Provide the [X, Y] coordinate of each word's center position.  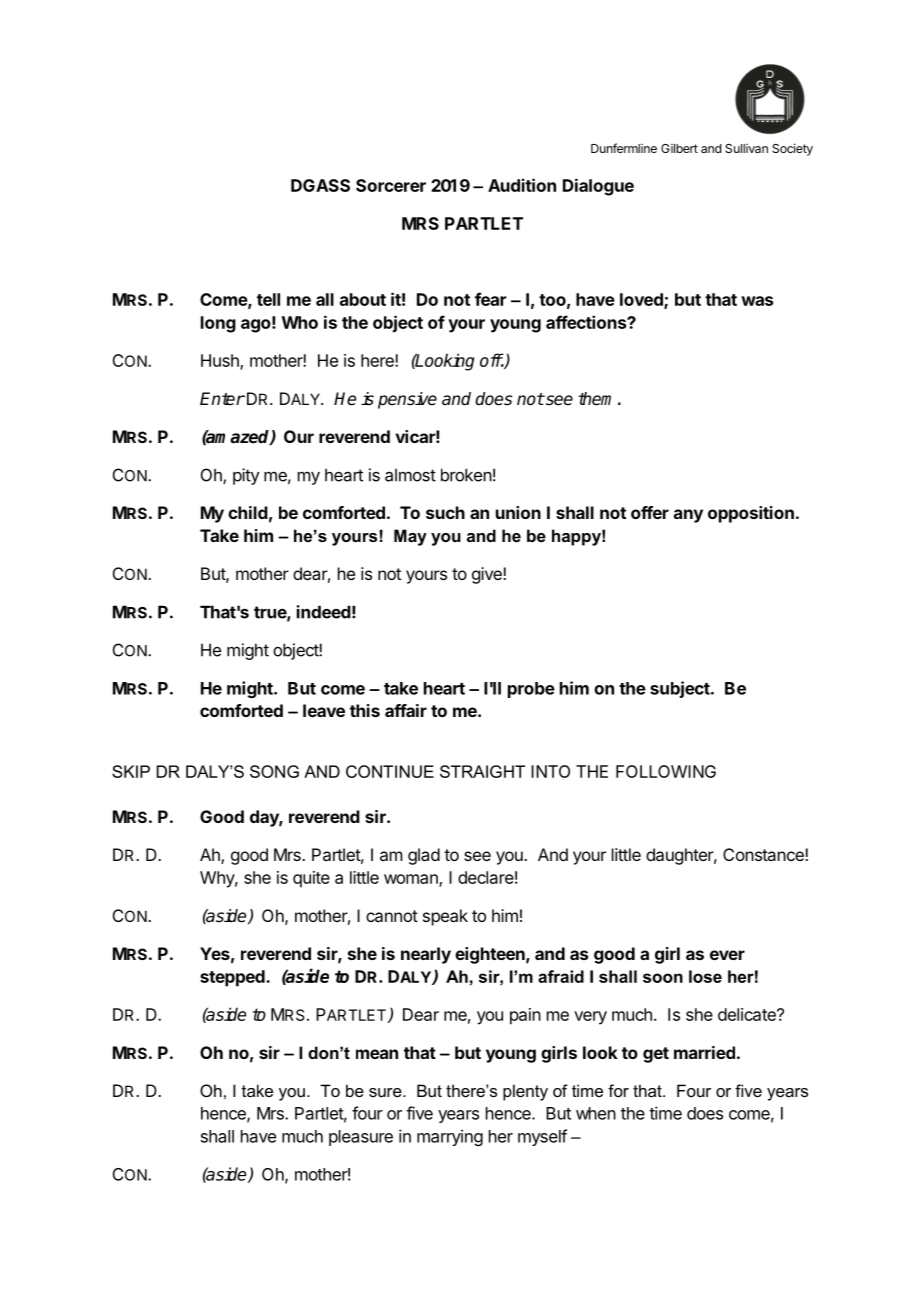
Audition [522, 185]
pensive [407, 400]
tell [268, 299]
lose [705, 976]
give [488, 575]
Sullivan [746, 148]
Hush [221, 361]
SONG [274, 771]
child [248, 512]
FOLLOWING [666, 771]
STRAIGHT [482, 771]
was [757, 301]
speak [445, 917]
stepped [233, 978]
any [688, 516]
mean [377, 1054]
